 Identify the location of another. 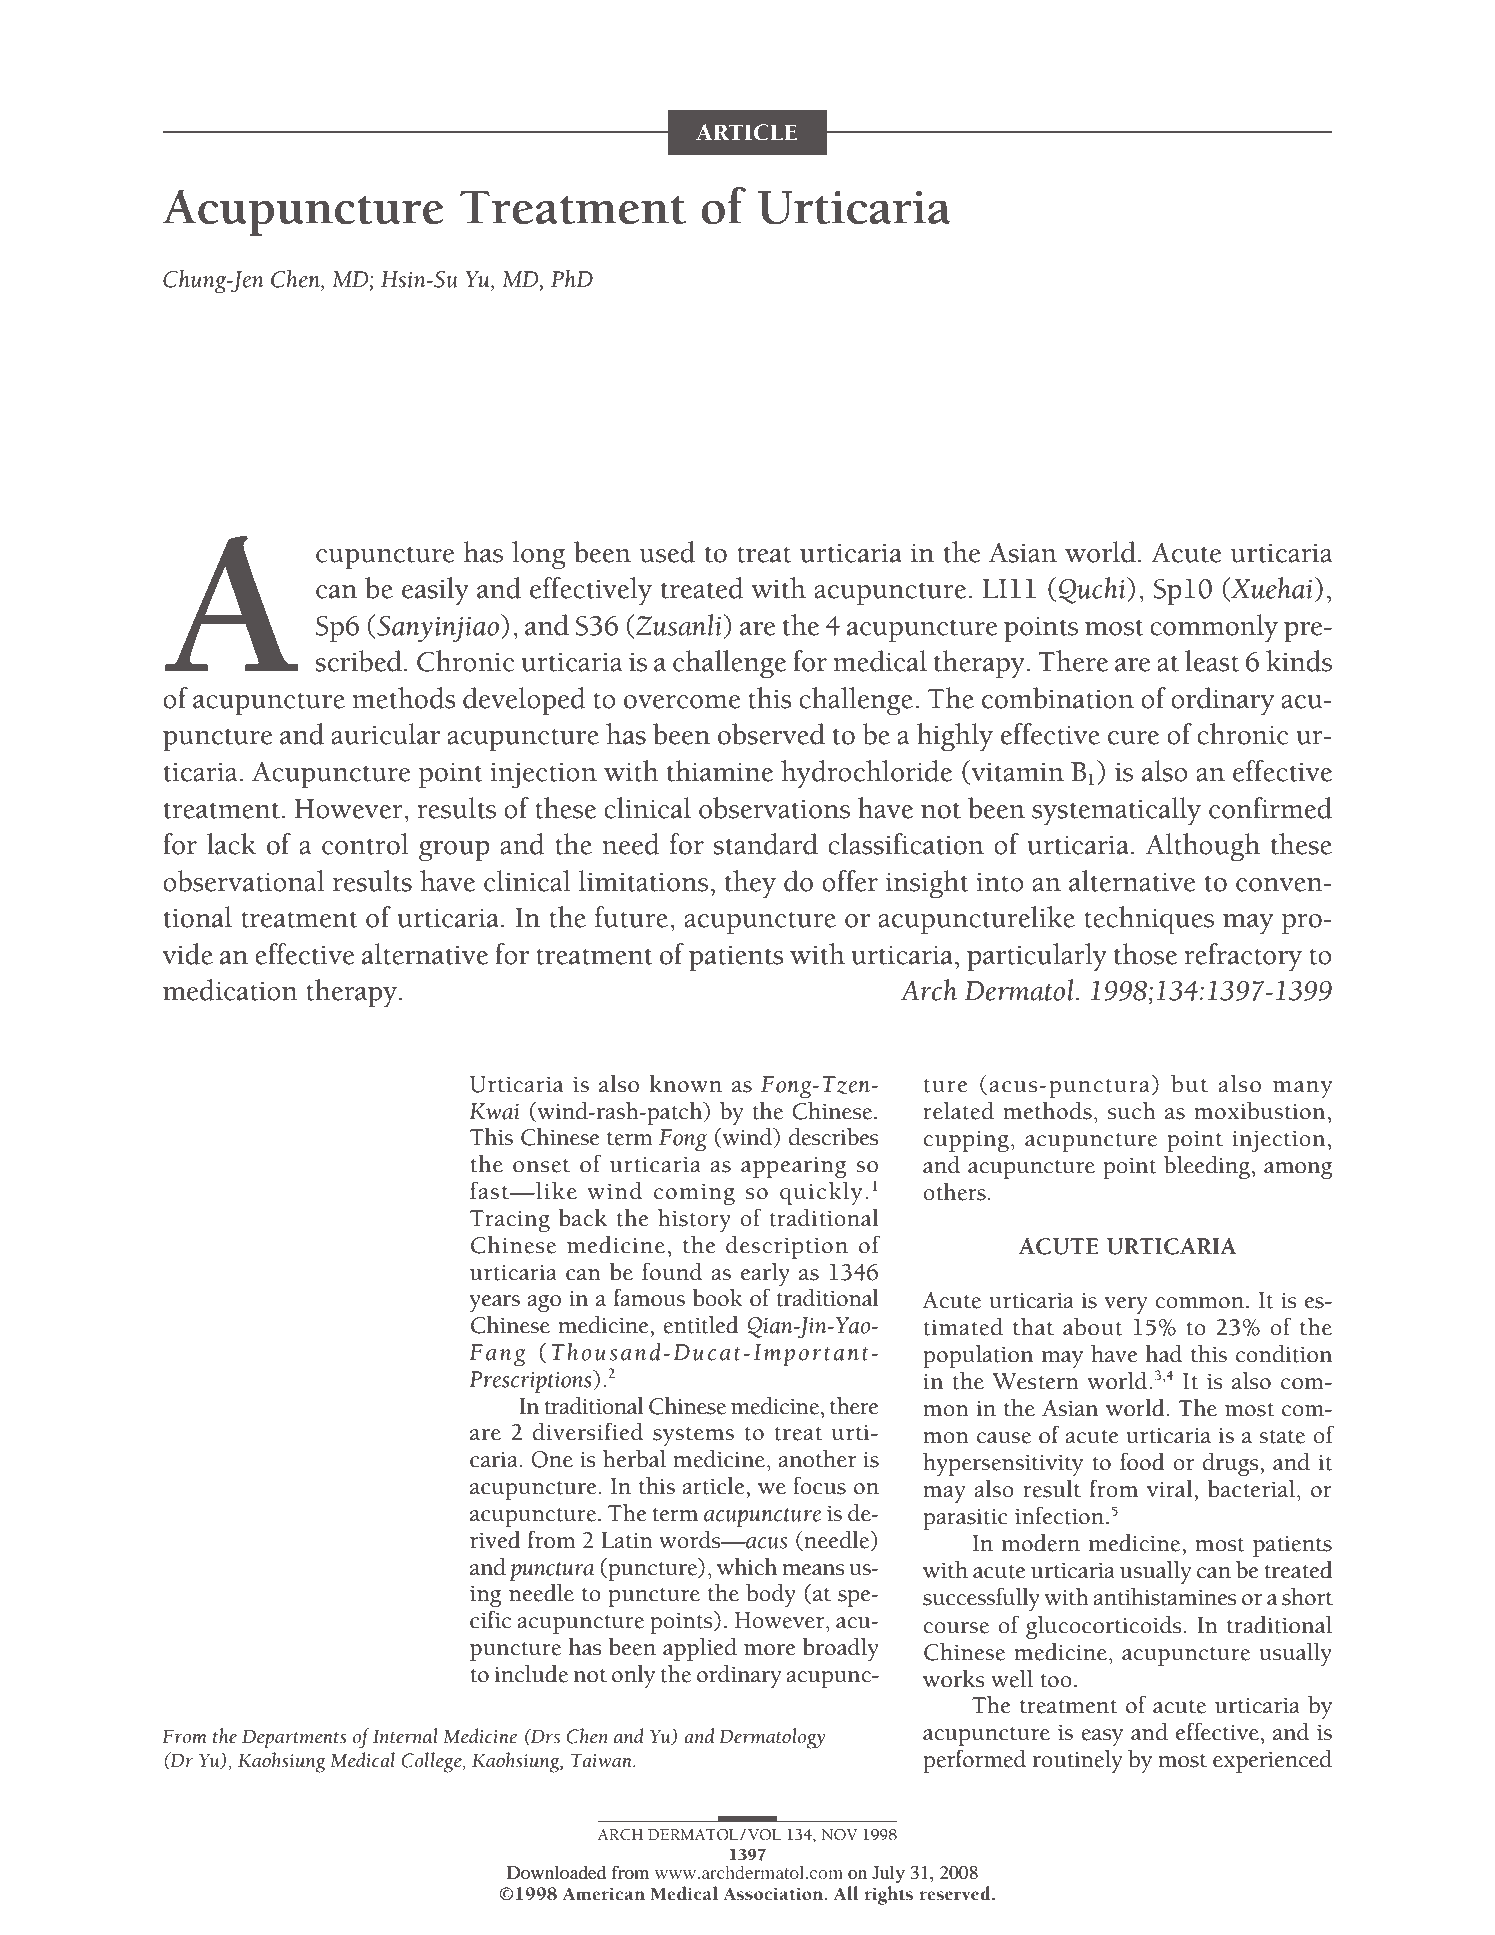
(817, 1459).
